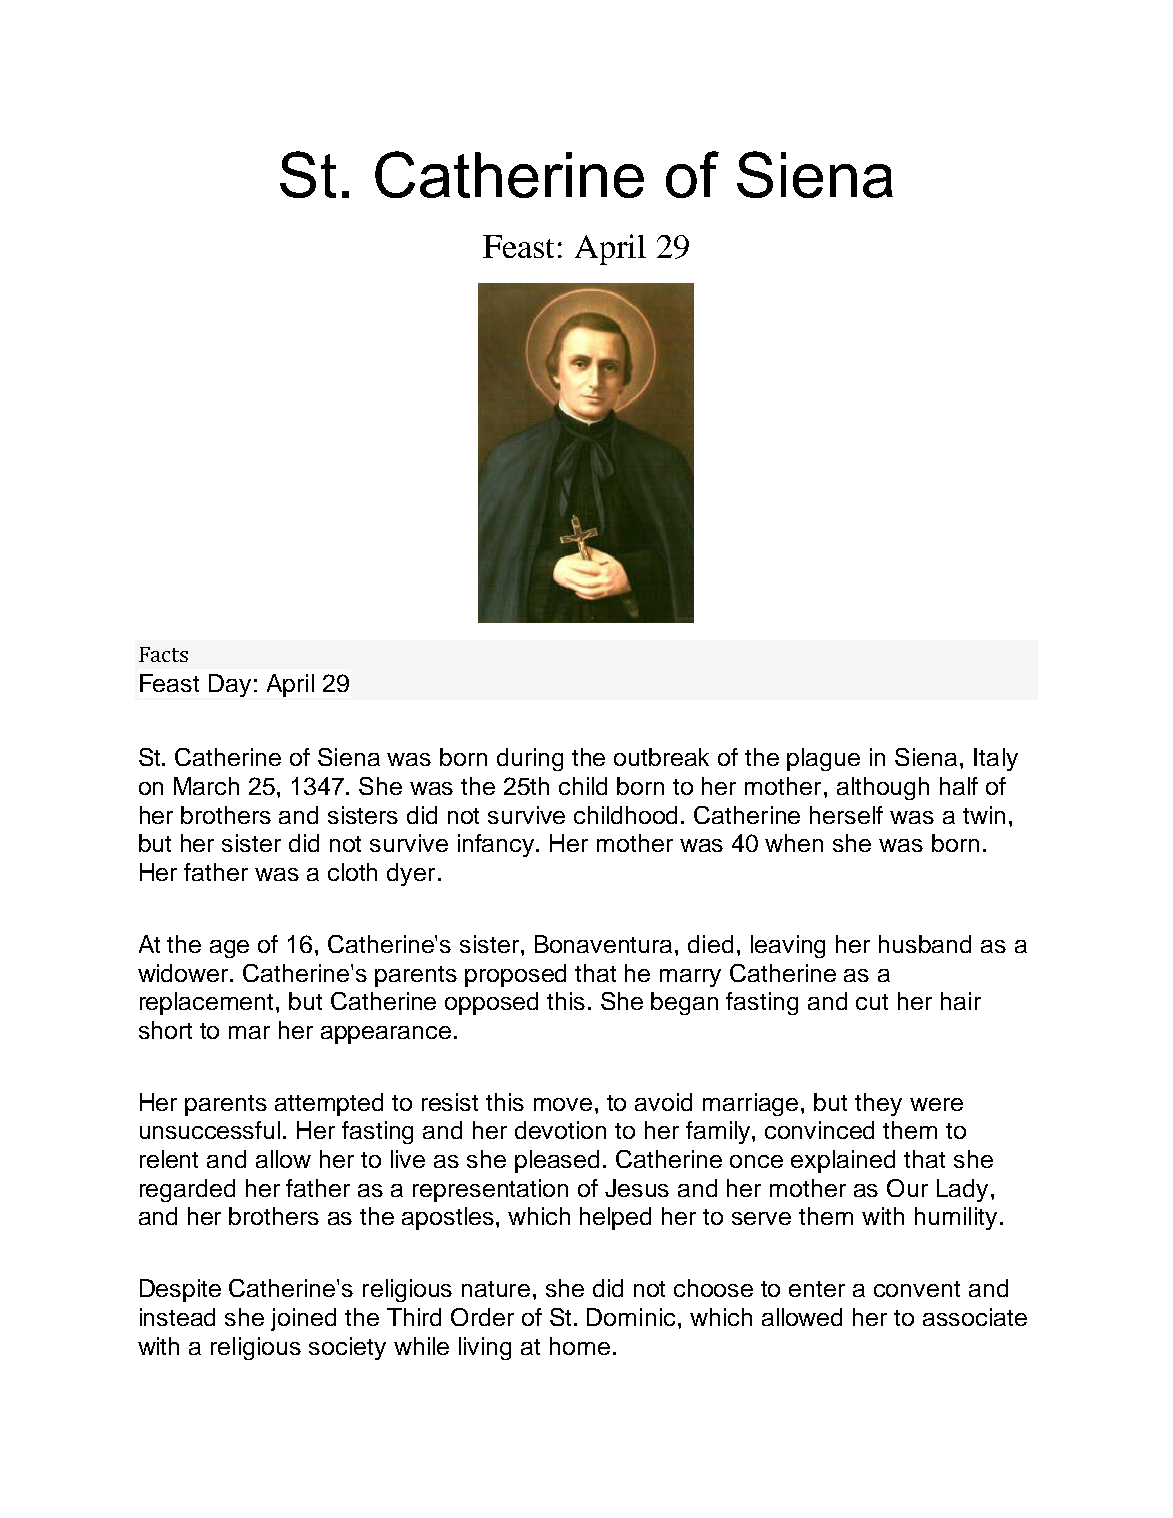 The image size is (1173, 1518). I want to click on plague, so click(823, 759).
